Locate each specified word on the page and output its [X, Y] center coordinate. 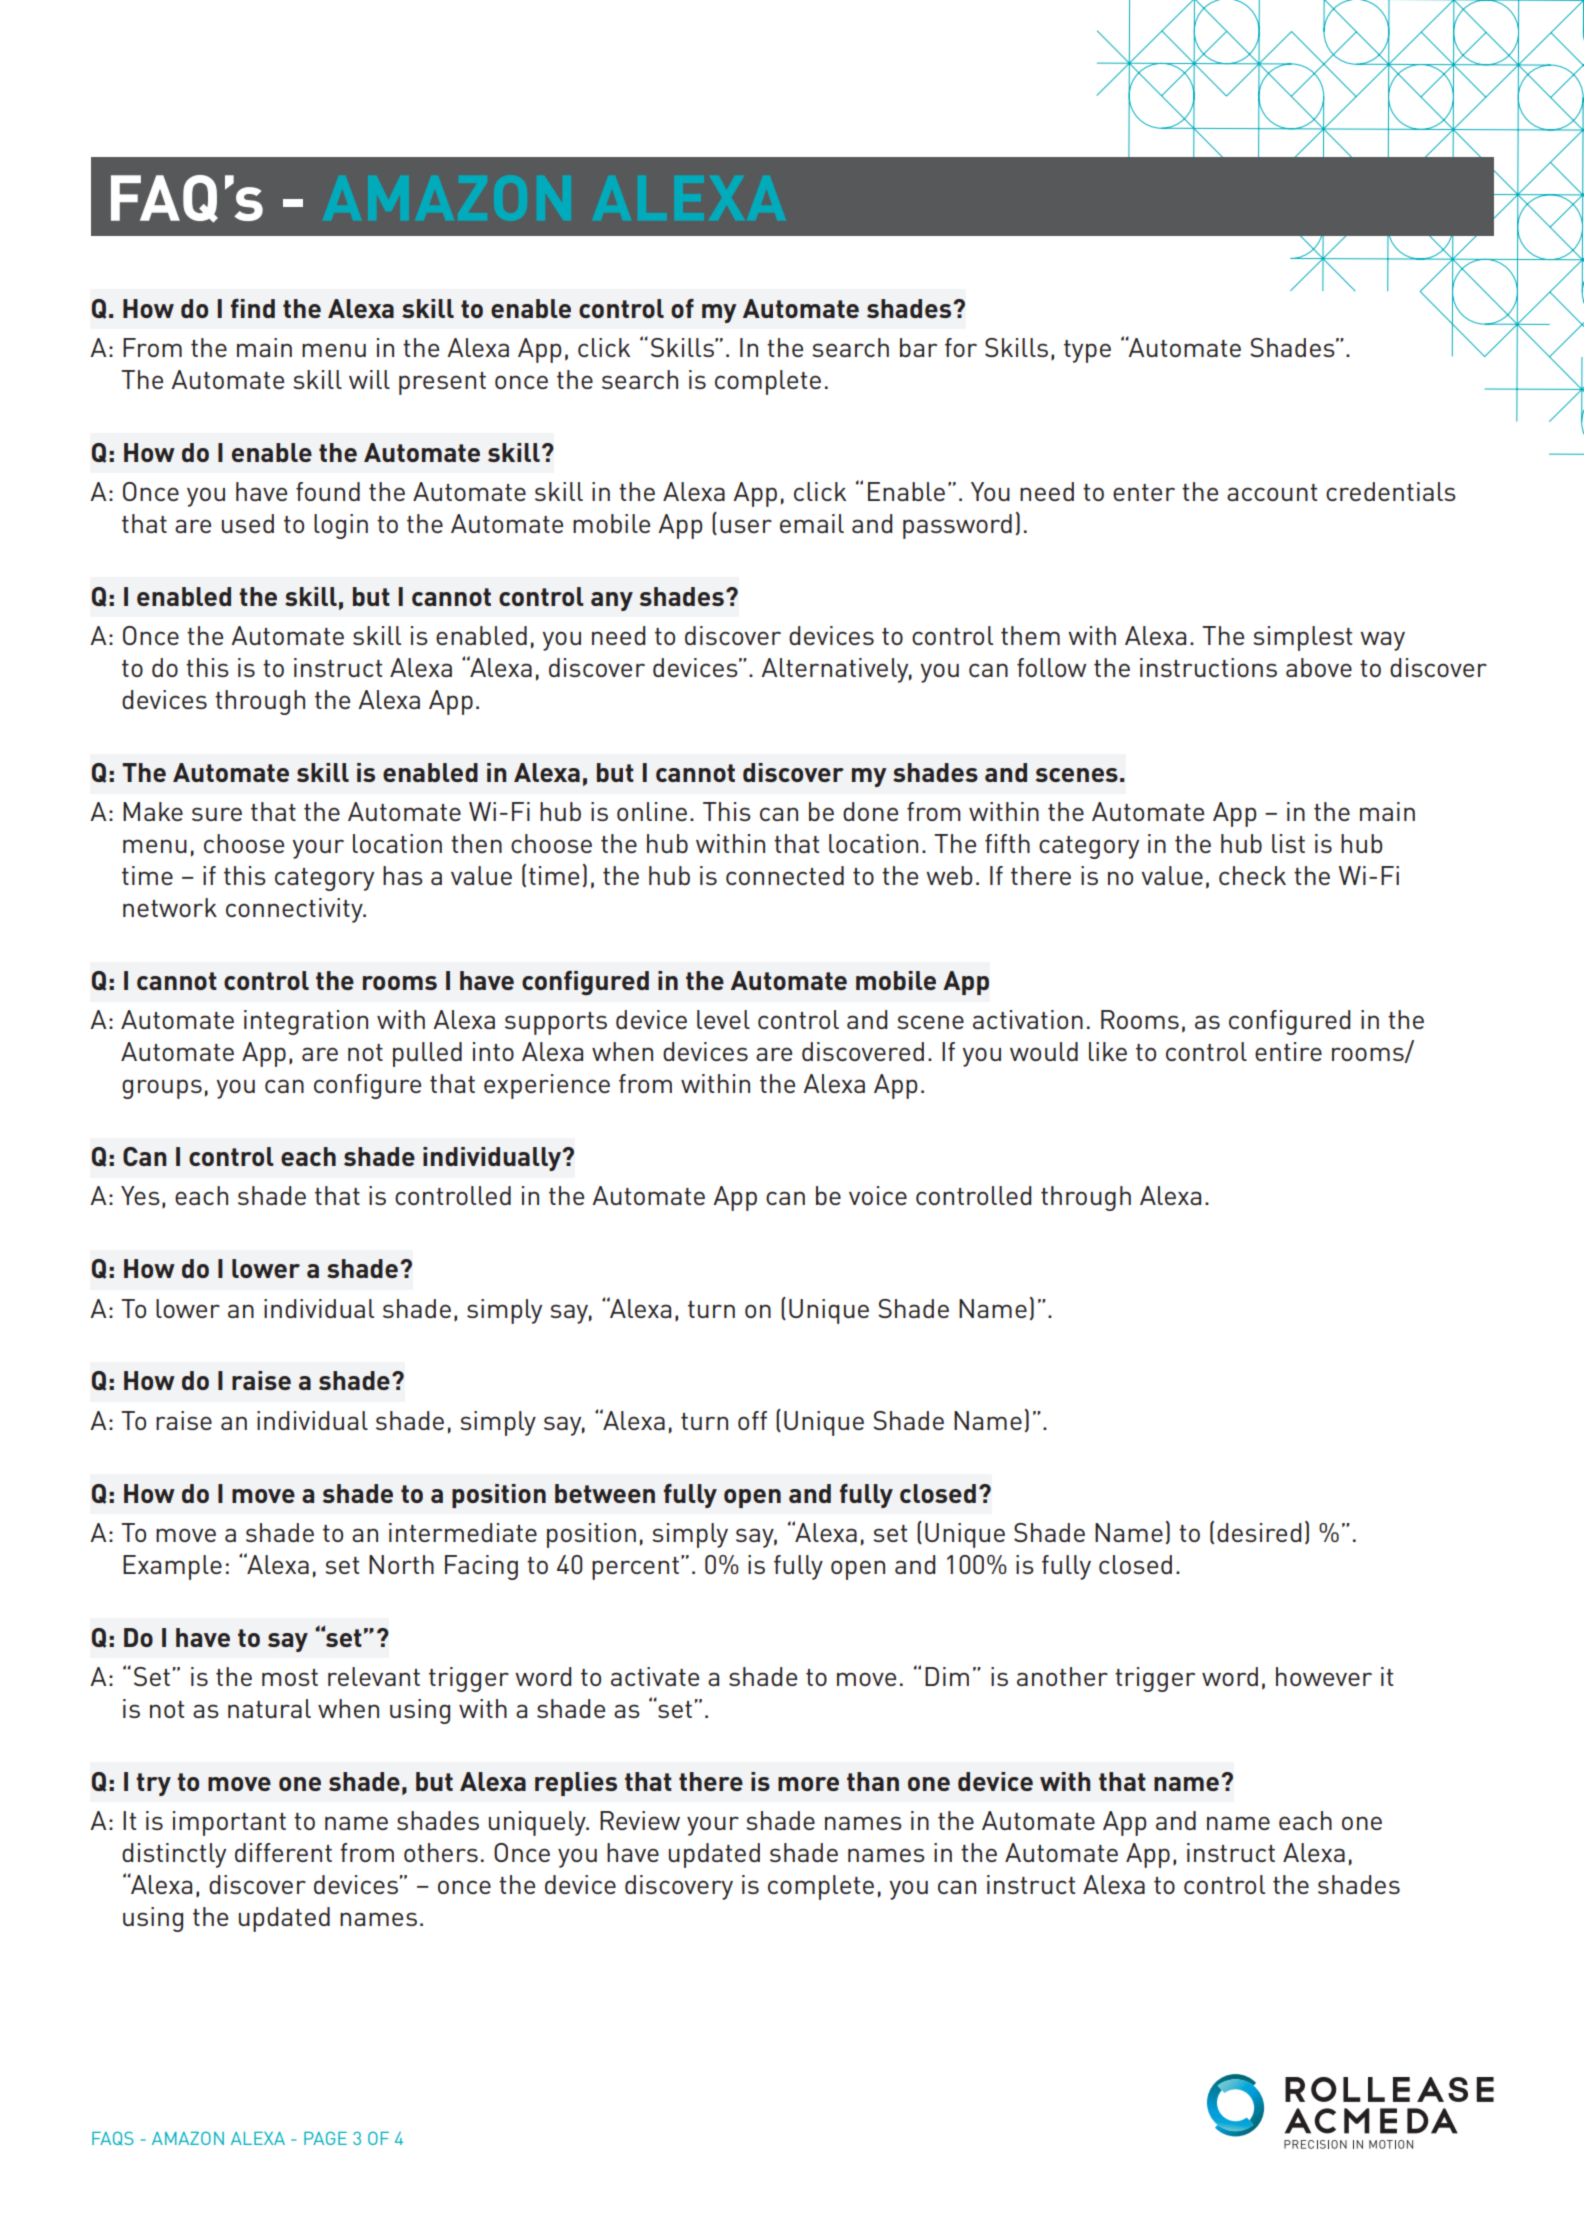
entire [1288, 1051]
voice [878, 1195]
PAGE [325, 2138]
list [1288, 843]
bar [918, 347]
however [1324, 1676]
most [290, 1677]
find [253, 308]
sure [217, 814]
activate [655, 1676]
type [1087, 351]
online [652, 811]
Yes [140, 1195]
